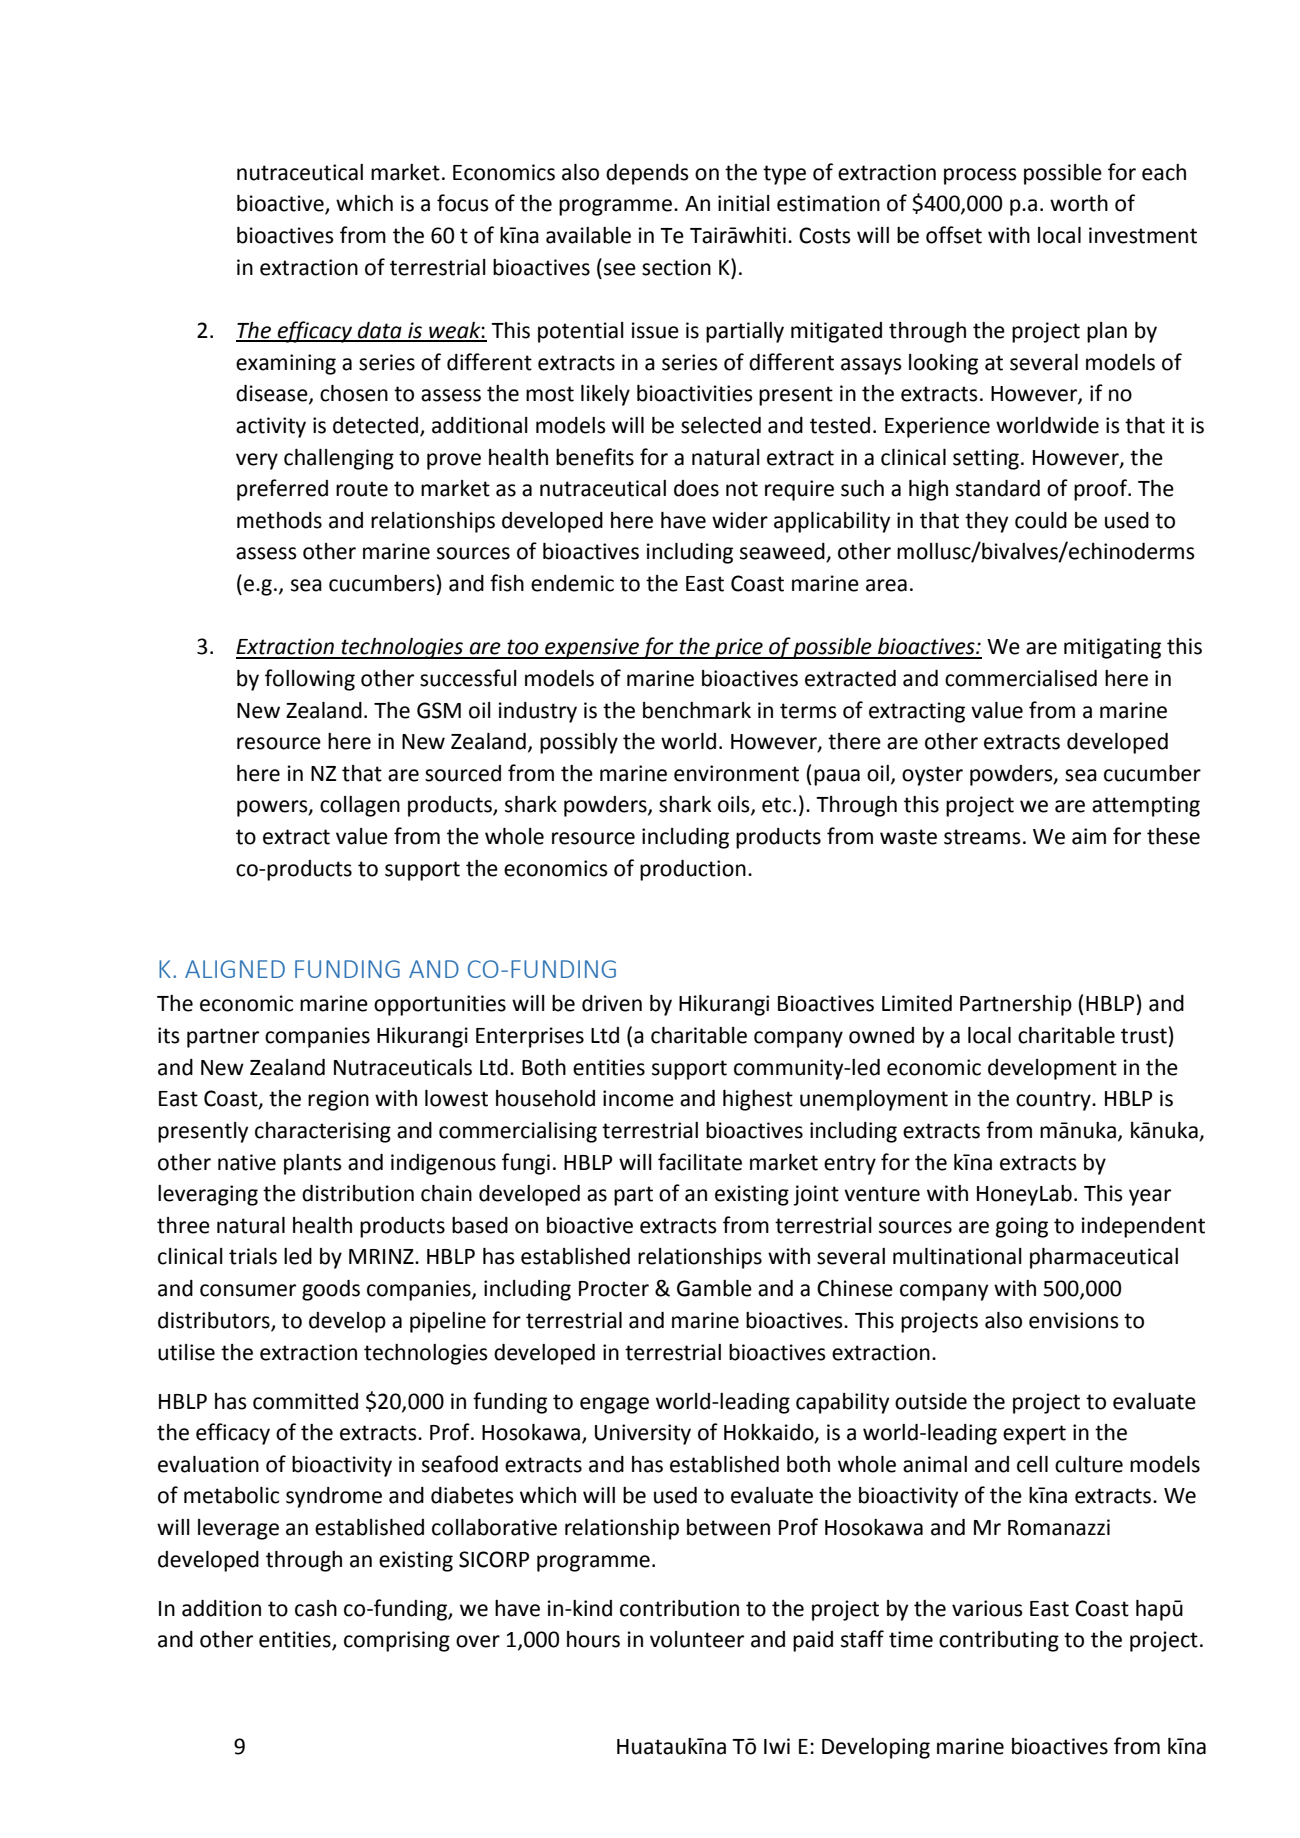 This page has width=1300, height=1838. I want to click on worth, so click(1079, 203).
